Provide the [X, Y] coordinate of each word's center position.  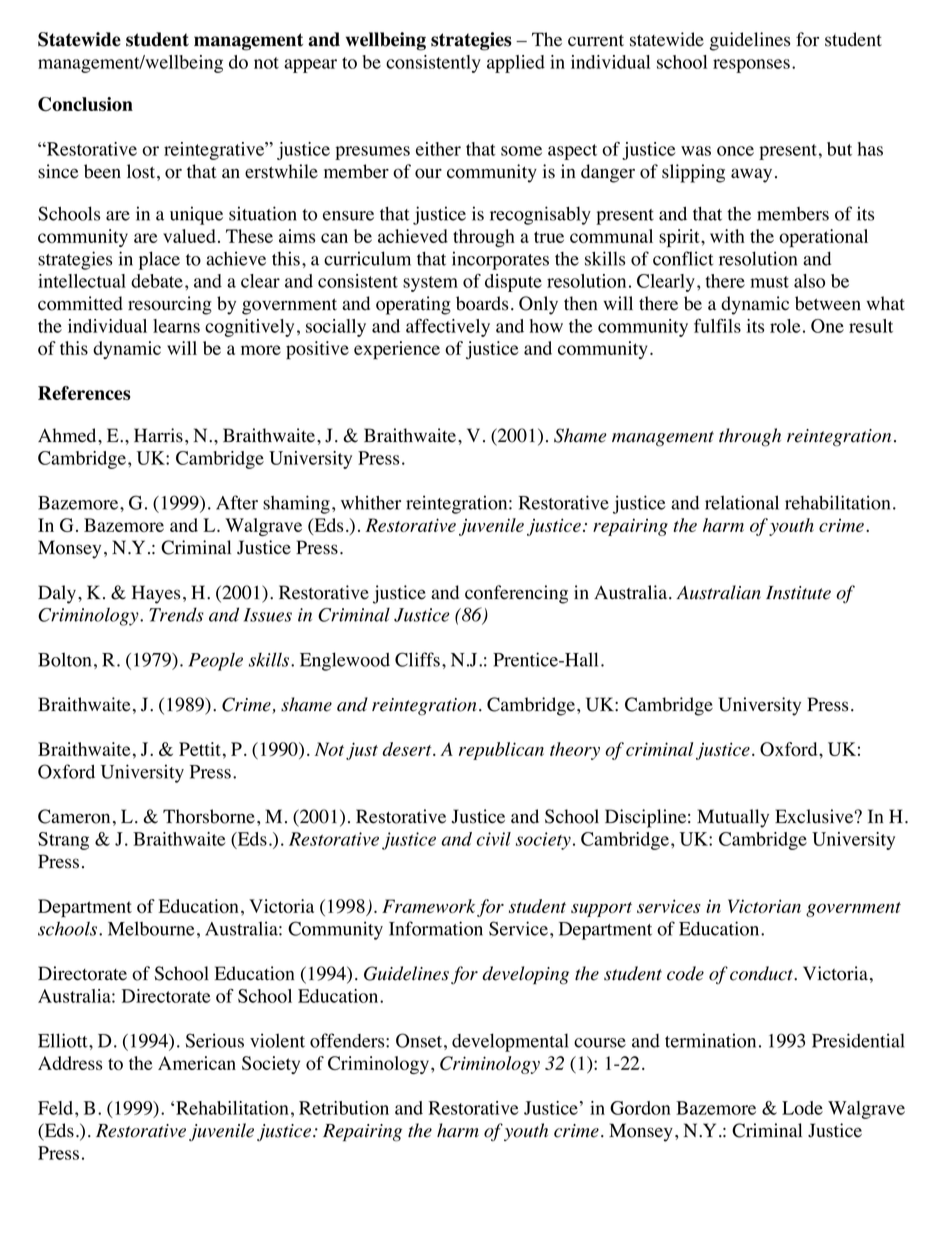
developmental [510, 1042]
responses [751, 66]
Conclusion [85, 104]
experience [397, 350]
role [785, 326]
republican [501, 751]
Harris [158, 435]
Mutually [733, 818]
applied [516, 64]
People [216, 661]
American [197, 1063]
